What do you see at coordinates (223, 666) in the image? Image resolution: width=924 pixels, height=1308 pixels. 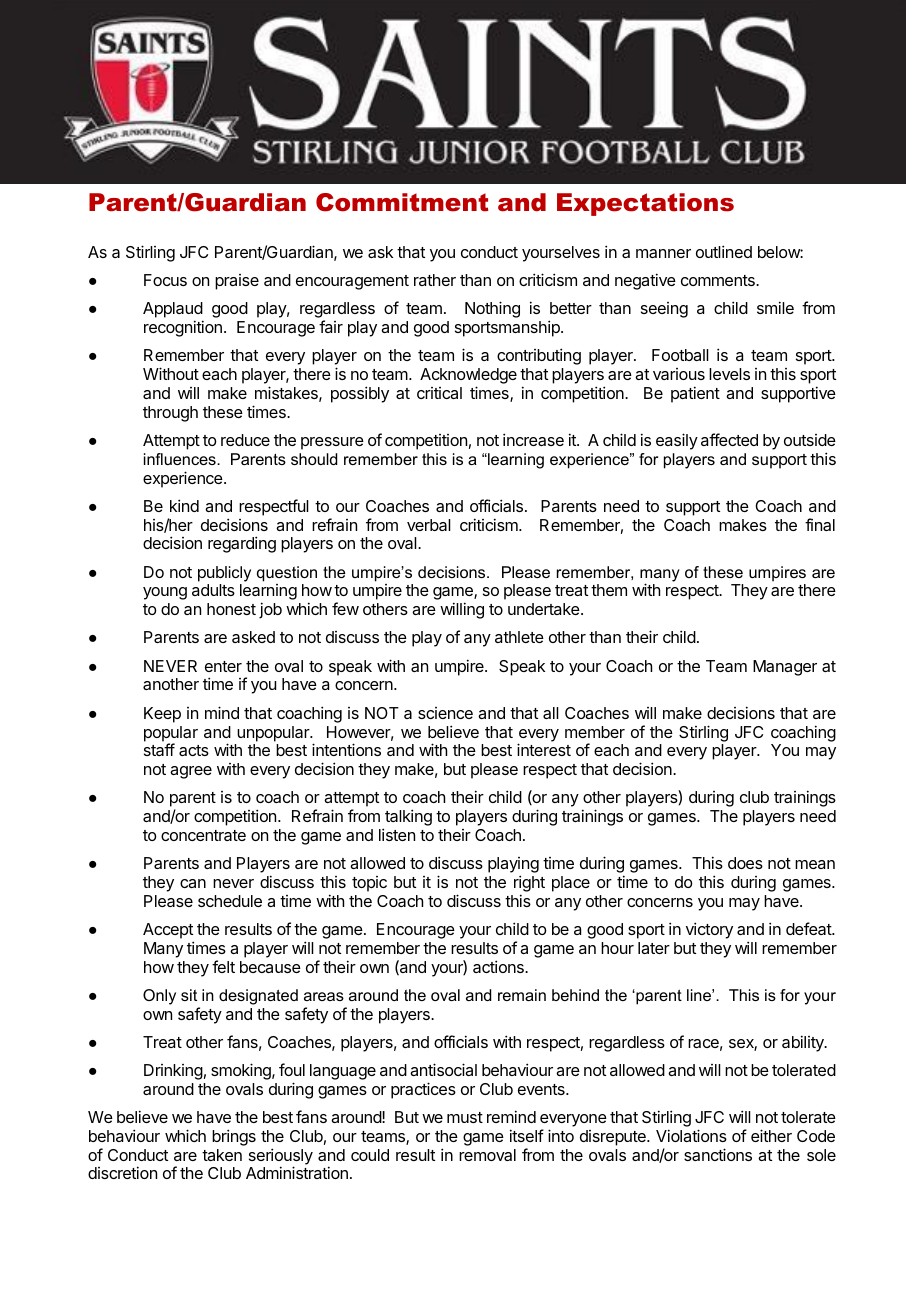 I see `enter` at bounding box center [223, 666].
